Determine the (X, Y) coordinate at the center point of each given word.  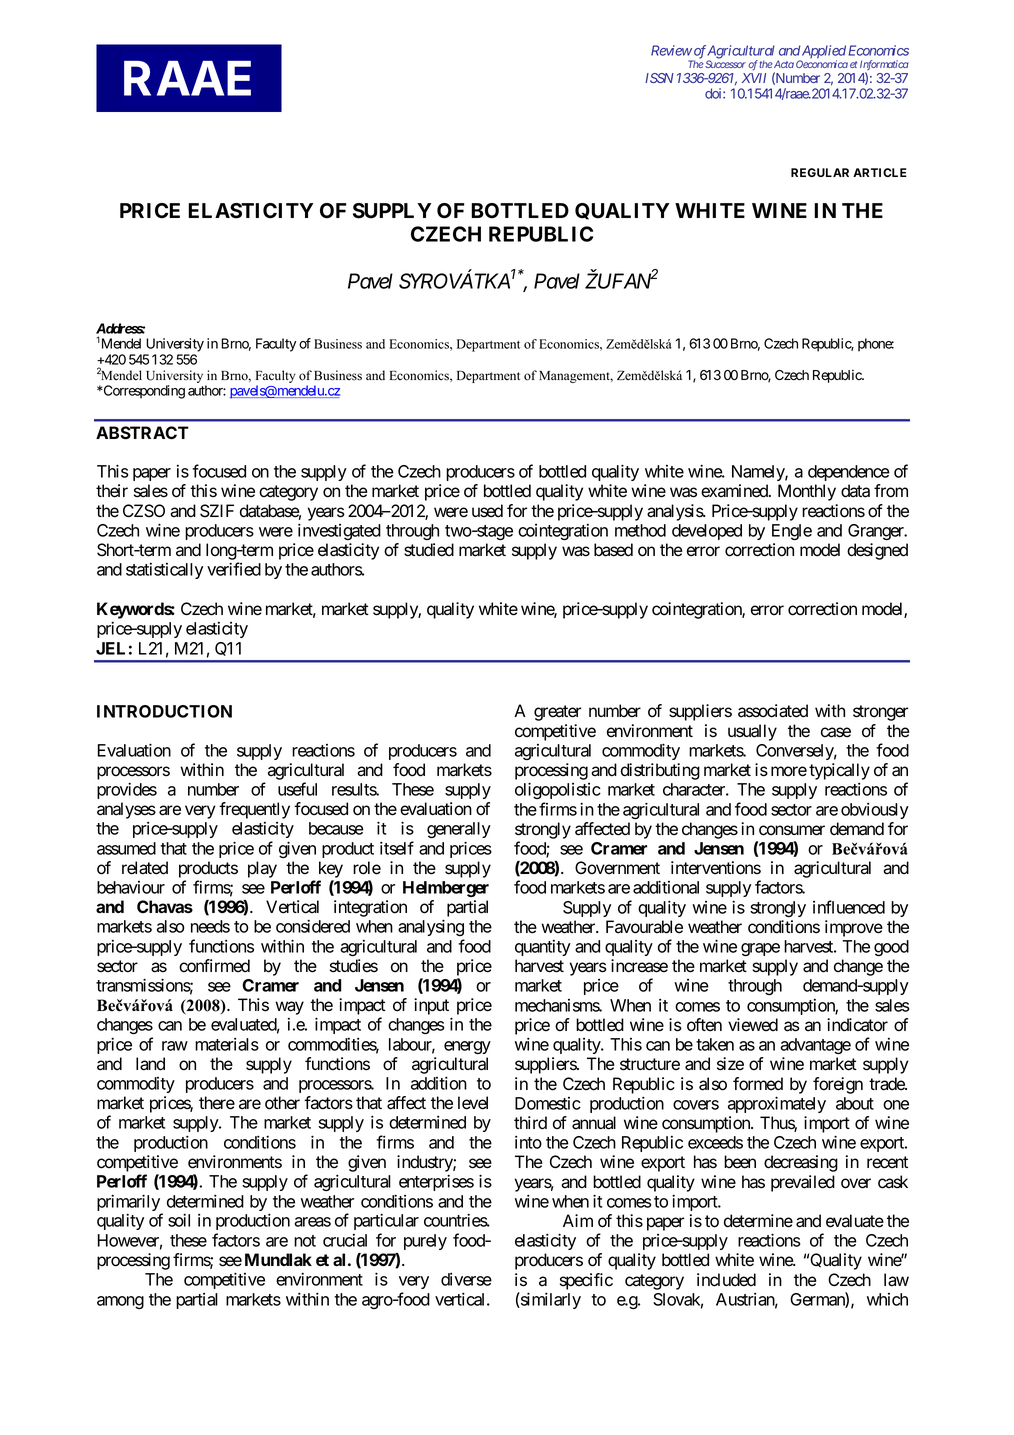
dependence (849, 473)
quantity (543, 948)
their (112, 491)
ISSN (659, 78)
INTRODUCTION (164, 711)
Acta (783, 64)
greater (557, 713)
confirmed (214, 966)
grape (760, 949)
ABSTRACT (142, 433)
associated (773, 711)
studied (429, 550)
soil (179, 1220)
